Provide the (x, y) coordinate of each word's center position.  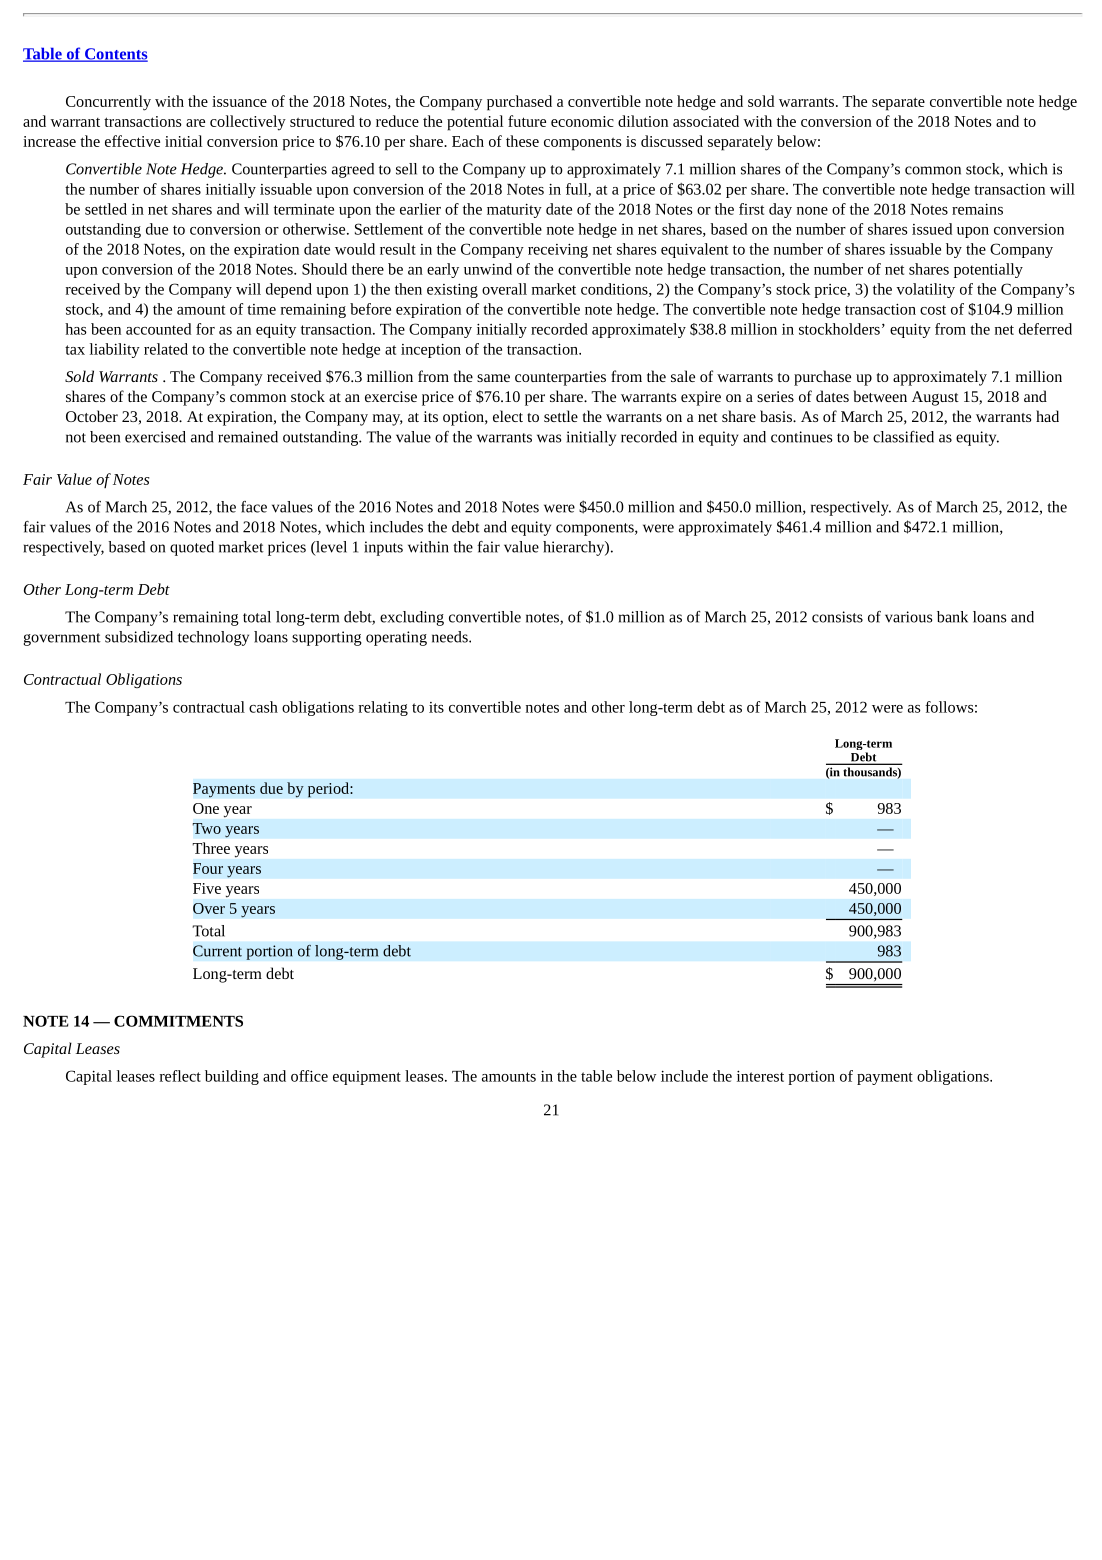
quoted (192, 548)
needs (451, 637)
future (527, 121)
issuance (239, 101)
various (908, 617)
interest (760, 1076)
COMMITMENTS (178, 1021)
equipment (367, 1078)
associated (706, 121)
